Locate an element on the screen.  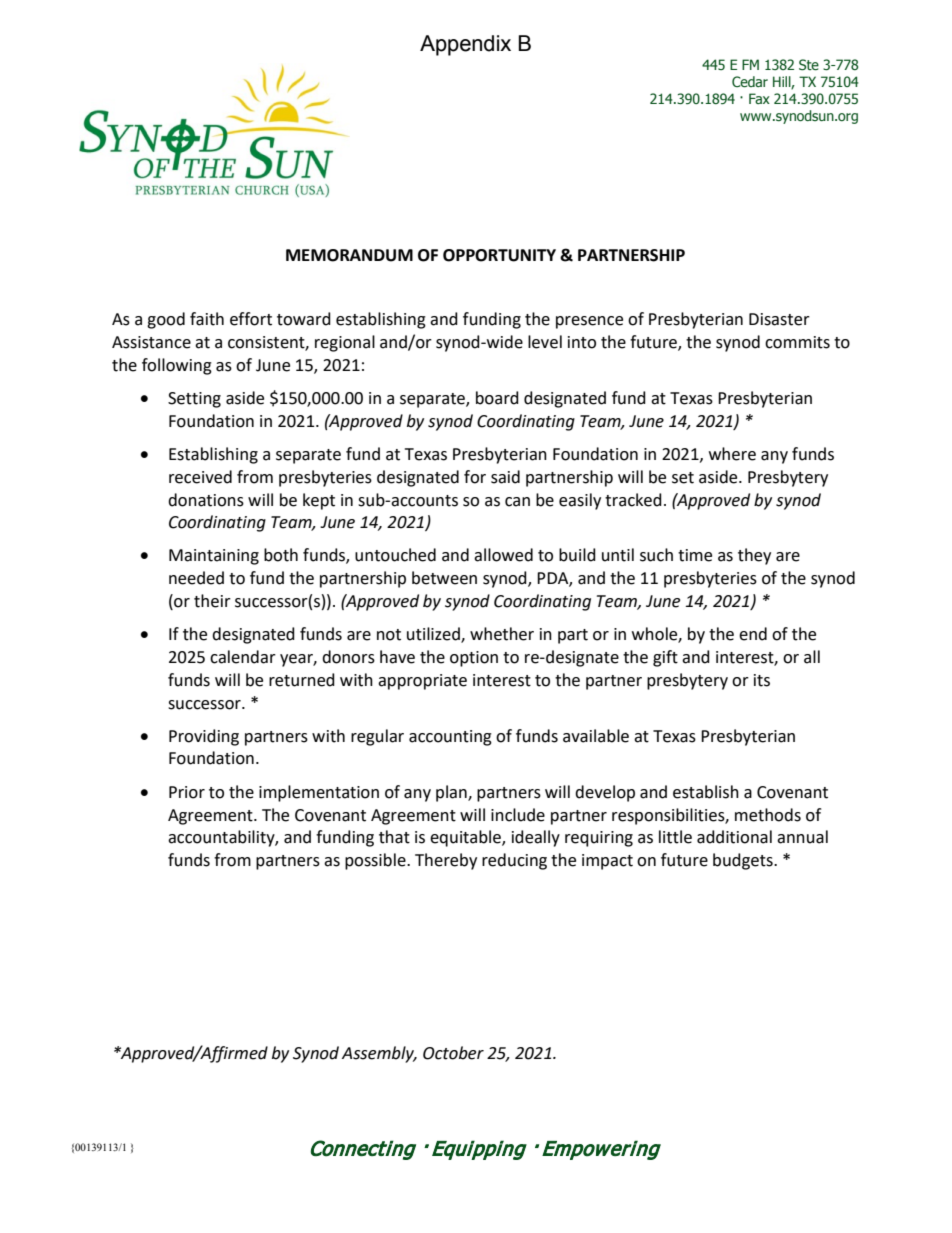
accounting is located at coordinates (450, 738).
